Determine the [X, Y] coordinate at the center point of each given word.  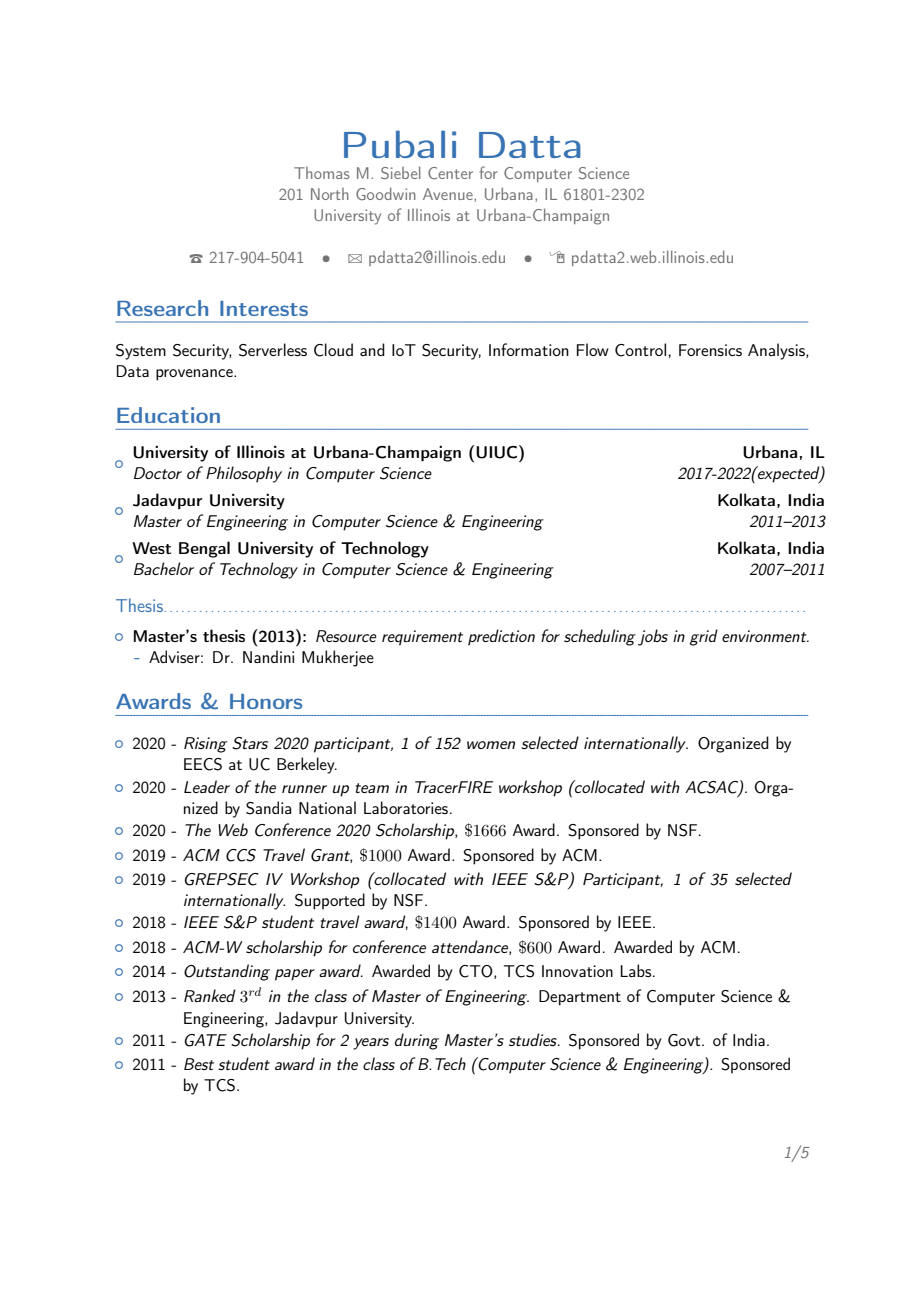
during [417, 1041]
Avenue [449, 194]
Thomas [322, 173]
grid [703, 637]
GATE [205, 1040]
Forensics [710, 350]
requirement [422, 638]
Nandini [268, 656]
